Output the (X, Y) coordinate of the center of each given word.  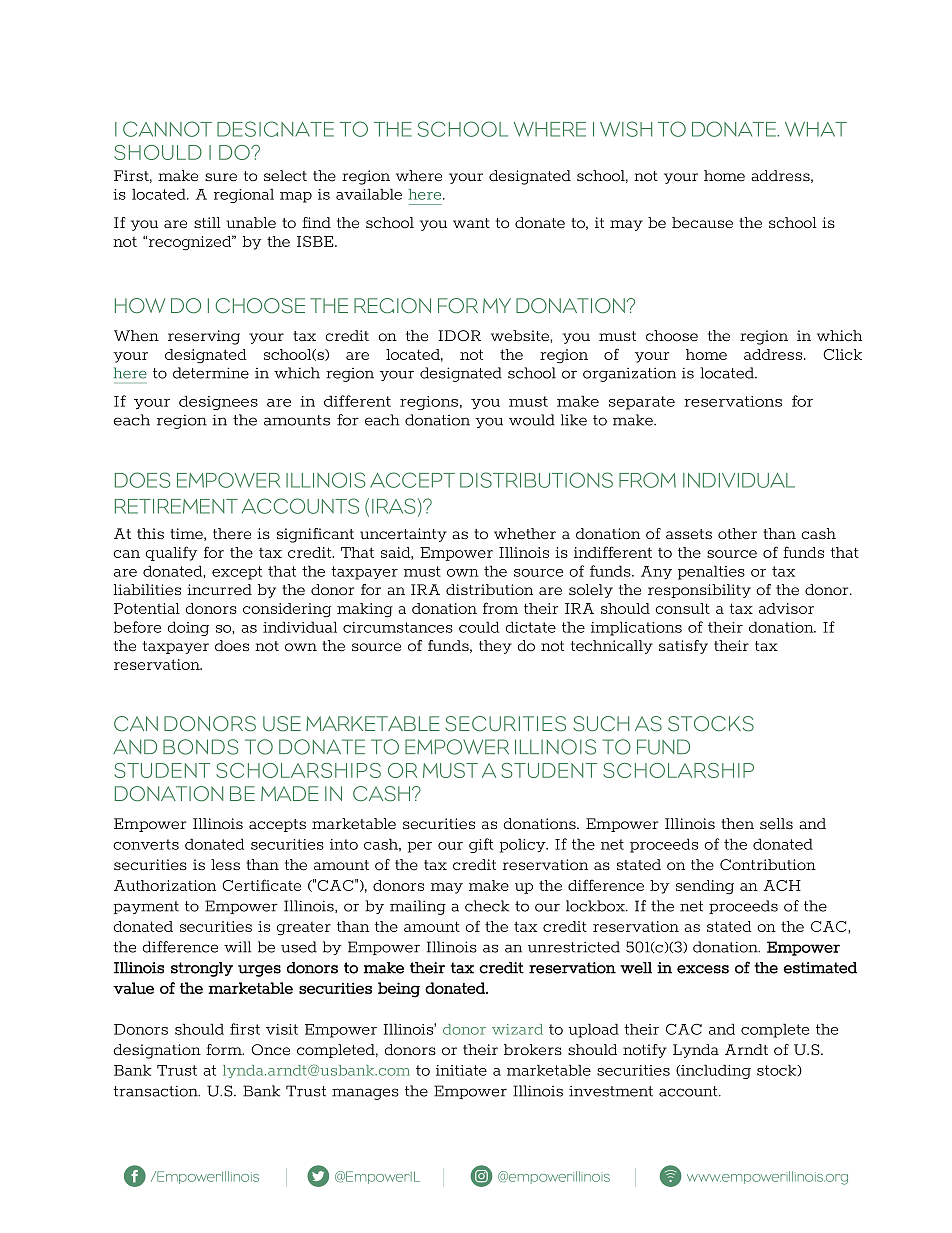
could (479, 627)
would (532, 420)
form (225, 1050)
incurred (219, 590)
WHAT (816, 129)
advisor (786, 608)
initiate (461, 1070)
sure (221, 177)
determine (211, 373)
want (471, 223)
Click (842, 354)
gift (481, 845)
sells (776, 824)
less (225, 865)
